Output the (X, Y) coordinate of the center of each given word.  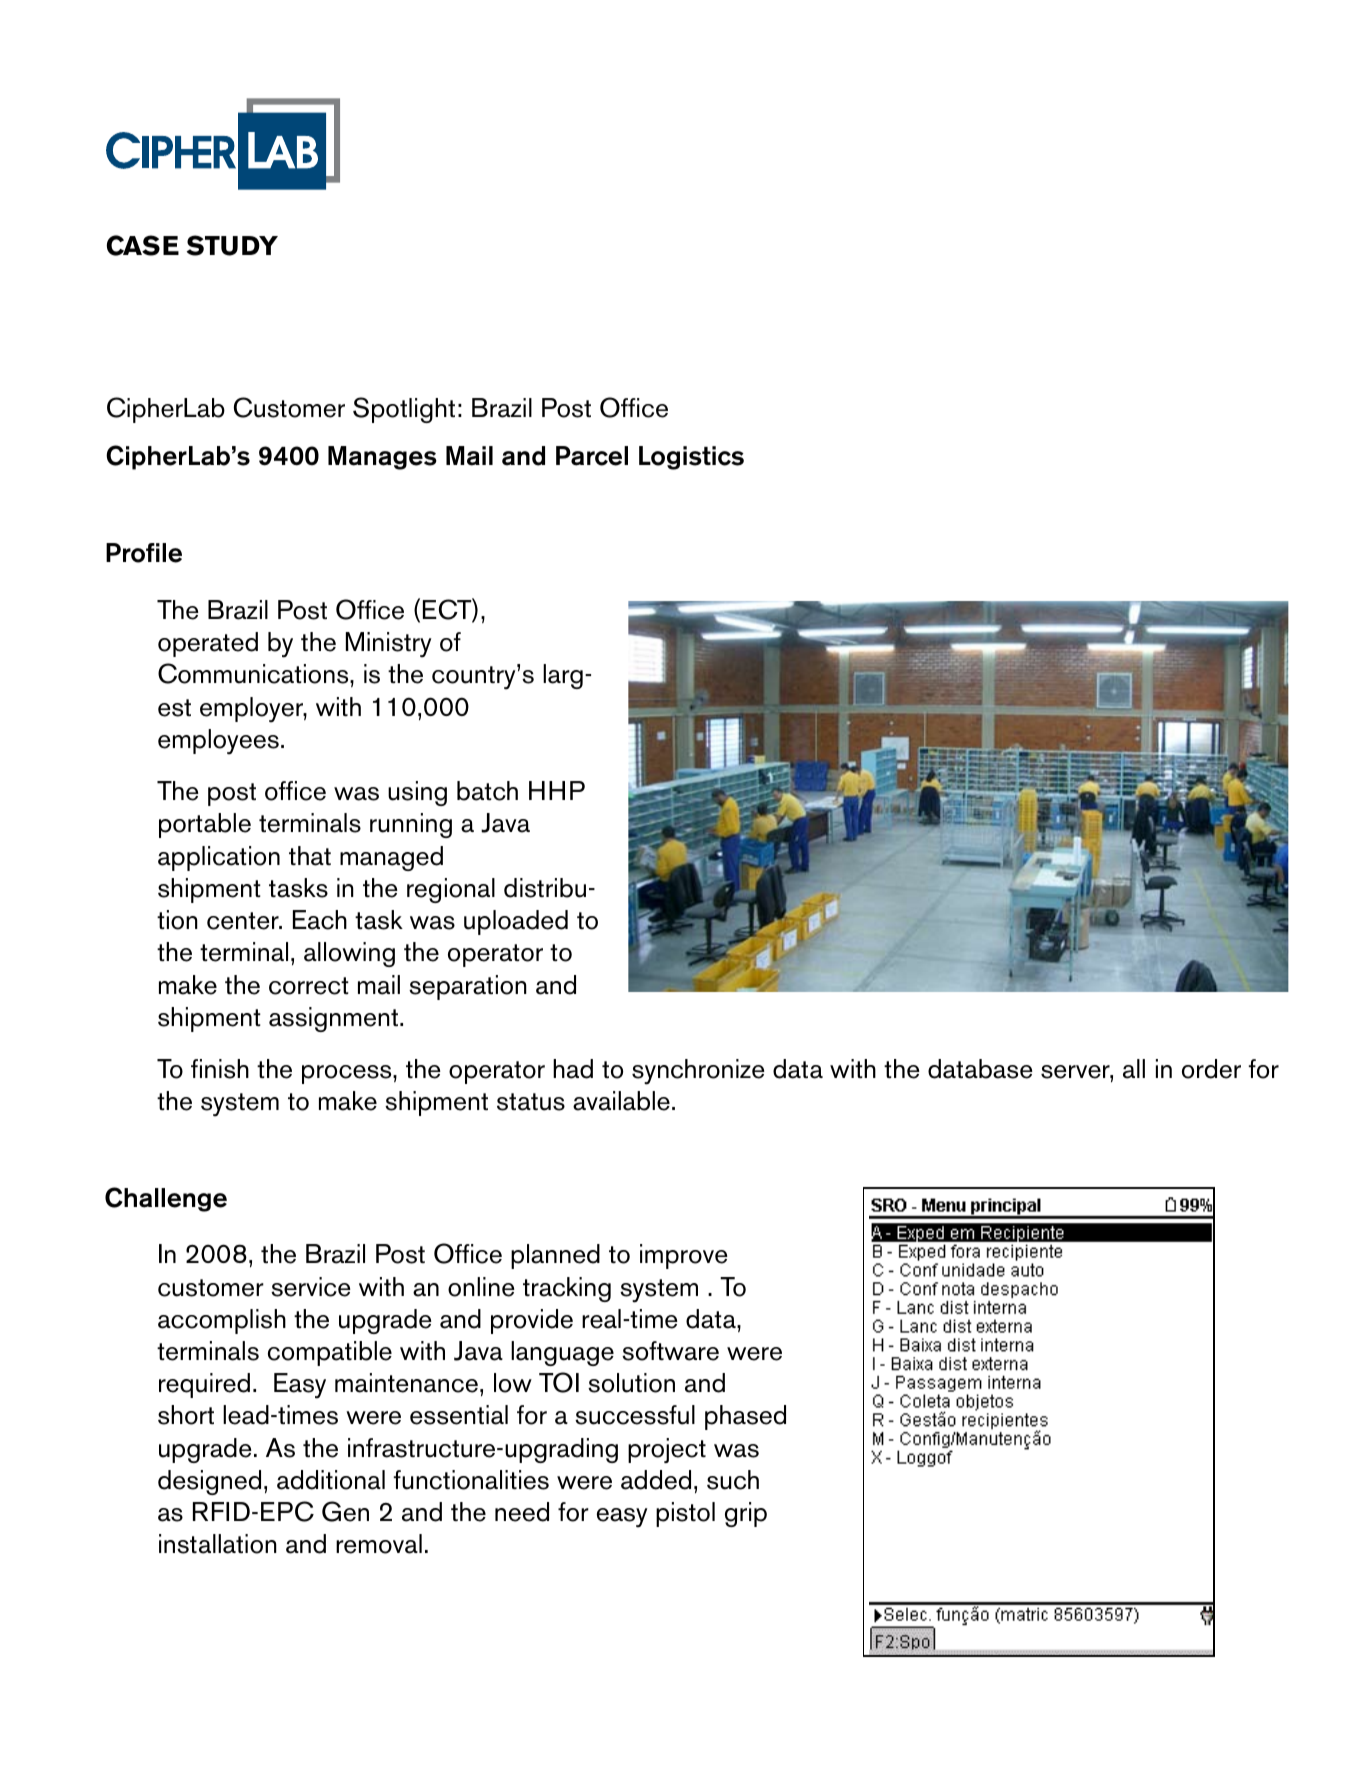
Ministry (388, 645)
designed (209, 1482)
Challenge (166, 1199)
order (1211, 1069)
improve (684, 1256)
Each (320, 920)
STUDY (232, 245)
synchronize (698, 1072)
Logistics (691, 458)
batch (487, 791)
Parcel (592, 456)
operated (208, 644)
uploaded (516, 922)
